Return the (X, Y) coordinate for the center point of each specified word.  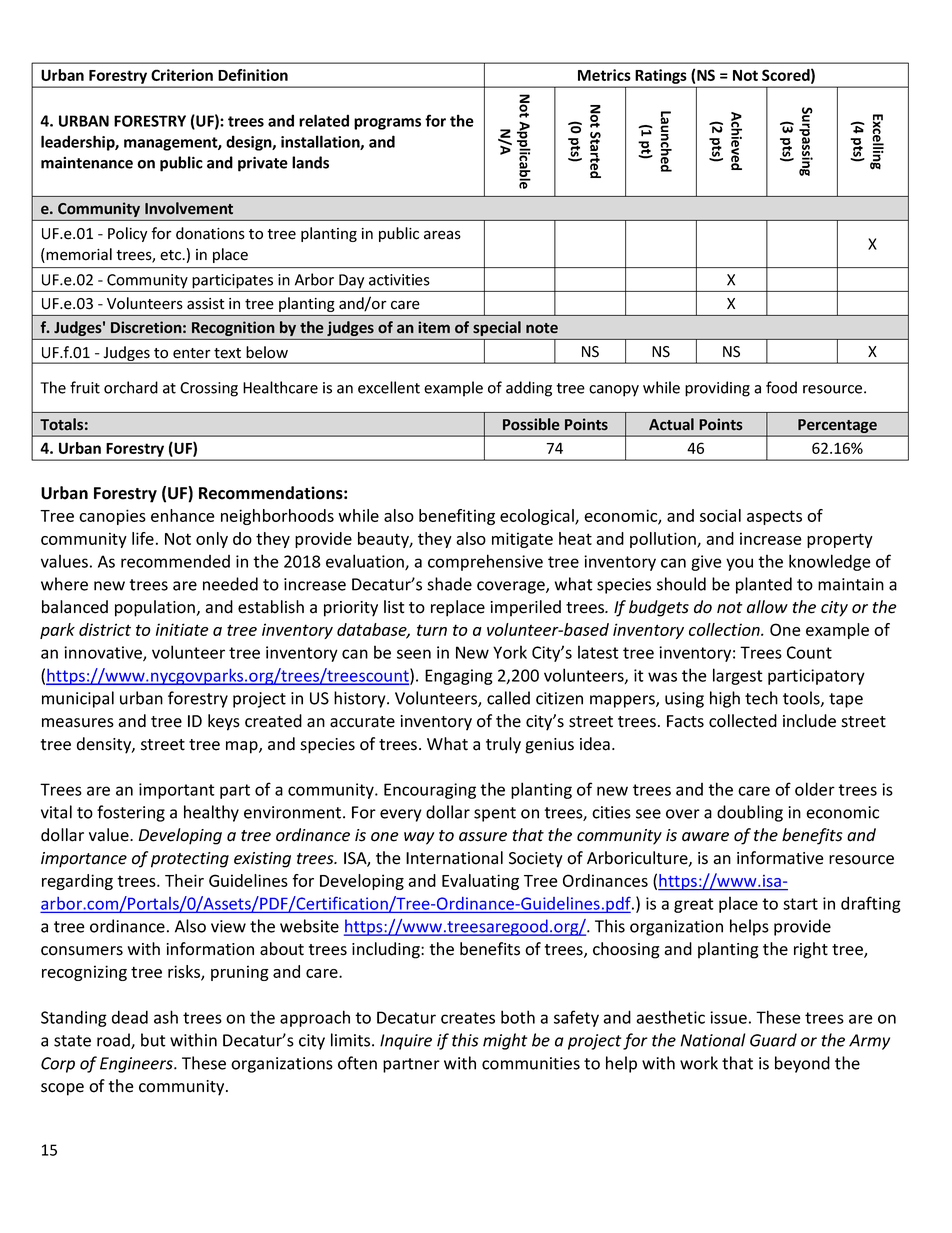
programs (387, 124)
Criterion (182, 75)
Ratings (661, 76)
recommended (175, 561)
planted (764, 585)
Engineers (137, 1065)
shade (449, 584)
